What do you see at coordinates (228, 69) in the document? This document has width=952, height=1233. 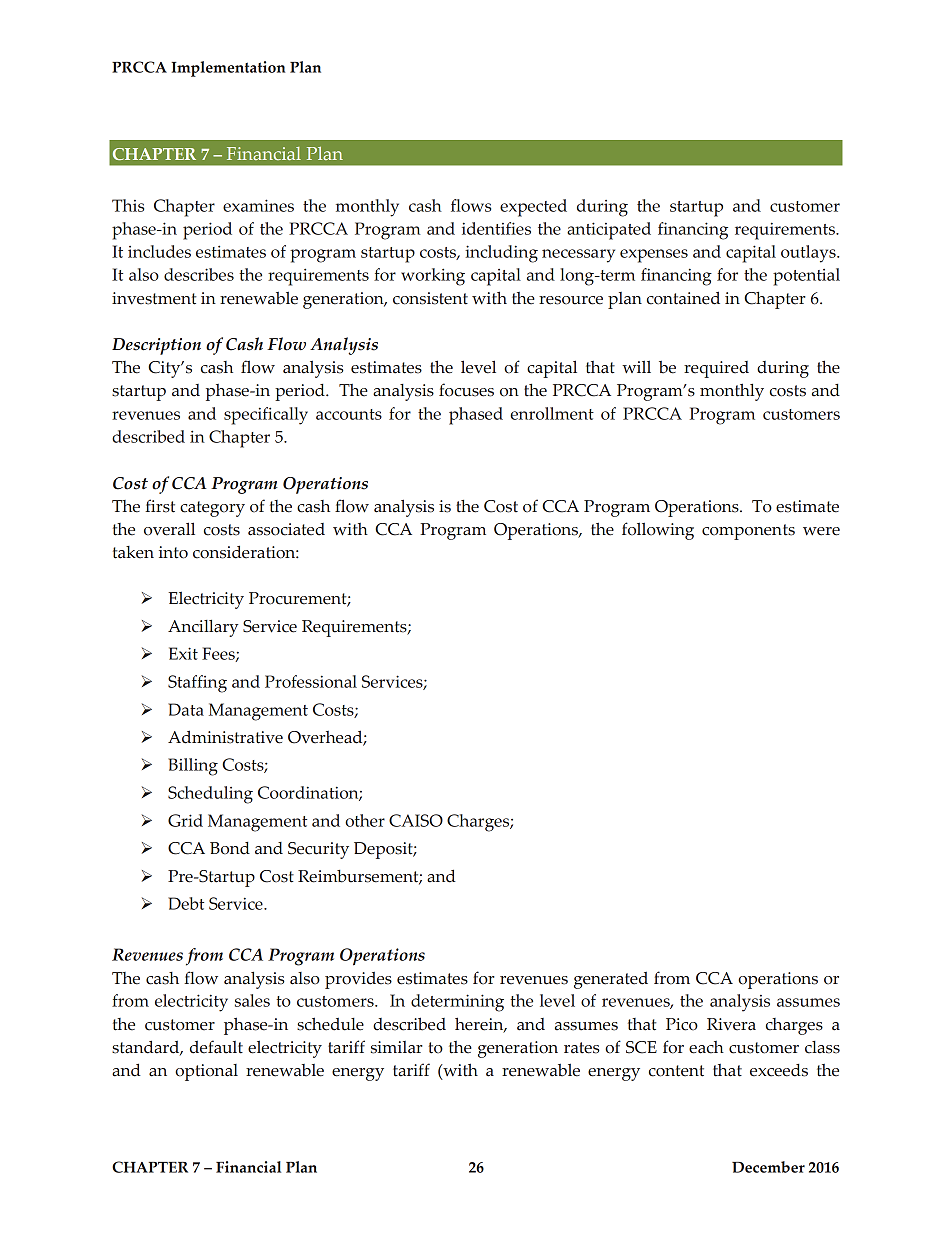 I see `Implementation` at bounding box center [228, 69].
